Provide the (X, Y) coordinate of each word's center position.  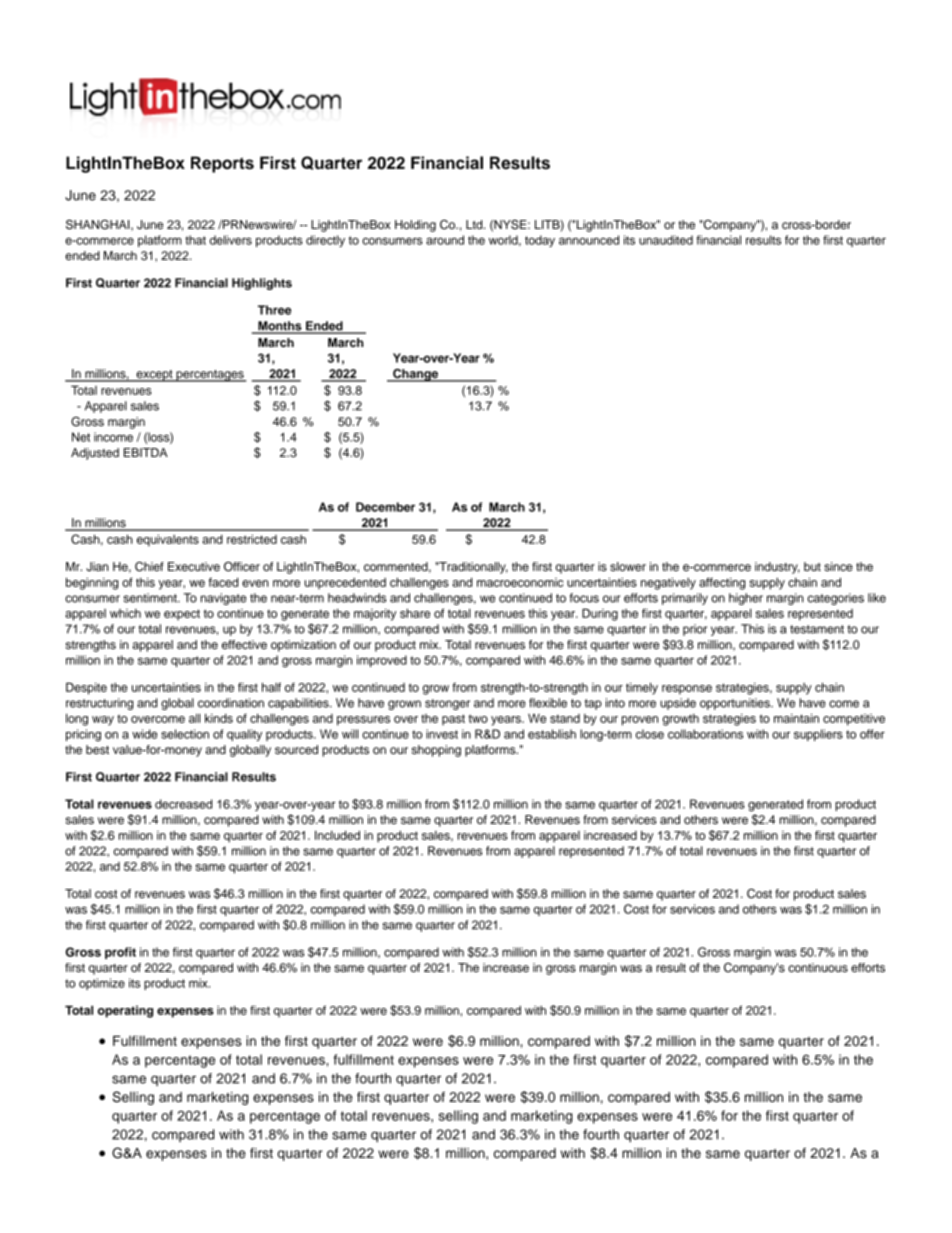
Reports (222, 164)
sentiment (151, 598)
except (154, 376)
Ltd (475, 224)
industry (777, 568)
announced (589, 240)
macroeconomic (520, 582)
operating (125, 1011)
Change (416, 375)
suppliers (818, 735)
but (812, 566)
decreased (183, 804)
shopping (436, 751)
